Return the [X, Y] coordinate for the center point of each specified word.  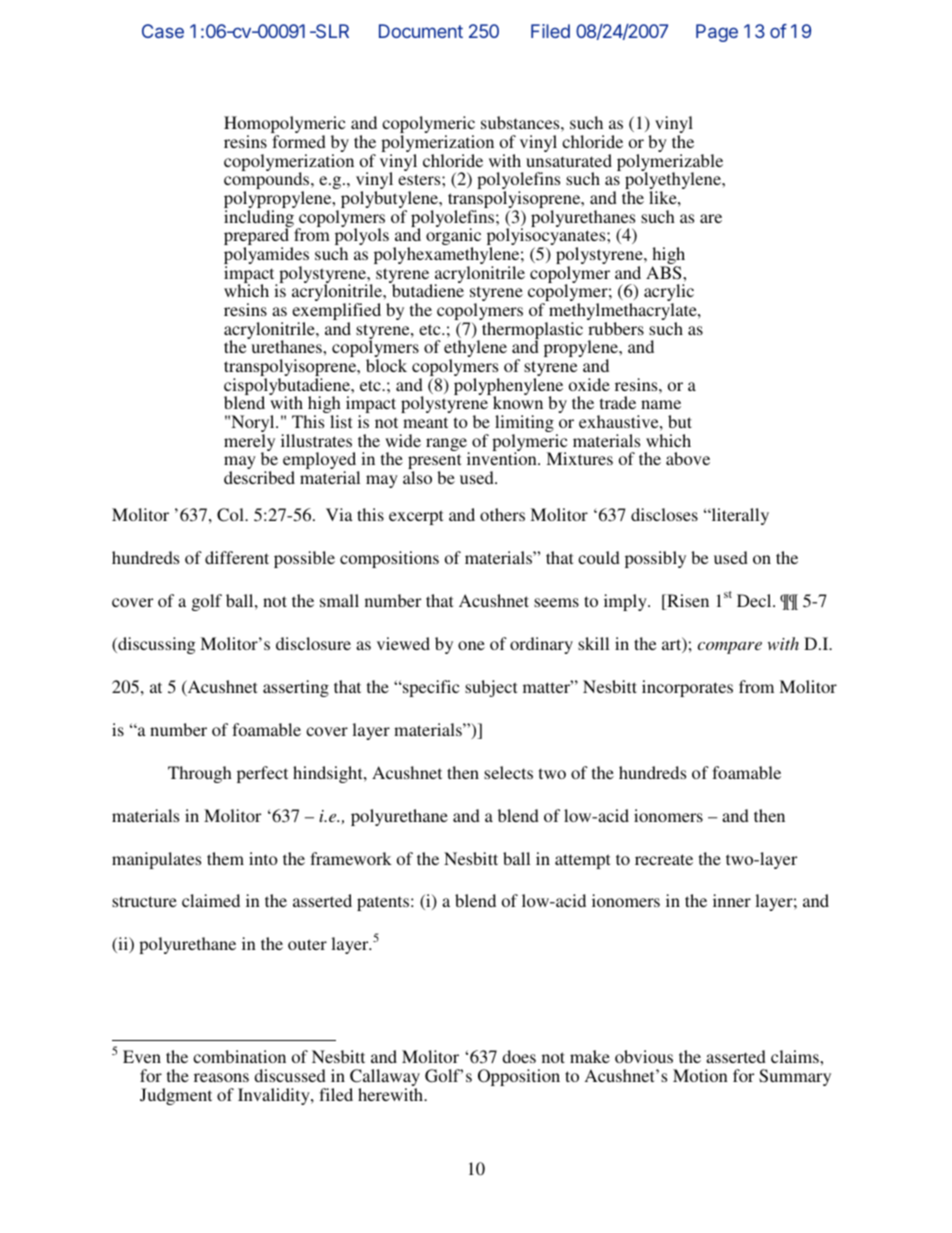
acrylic [669, 294]
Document [421, 31]
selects [508, 772]
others [502, 514]
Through [200, 774]
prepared [256, 238]
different [237, 557]
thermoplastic [532, 332]
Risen [687, 602]
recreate [664, 859]
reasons [221, 1077]
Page [717, 33]
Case [163, 31]
